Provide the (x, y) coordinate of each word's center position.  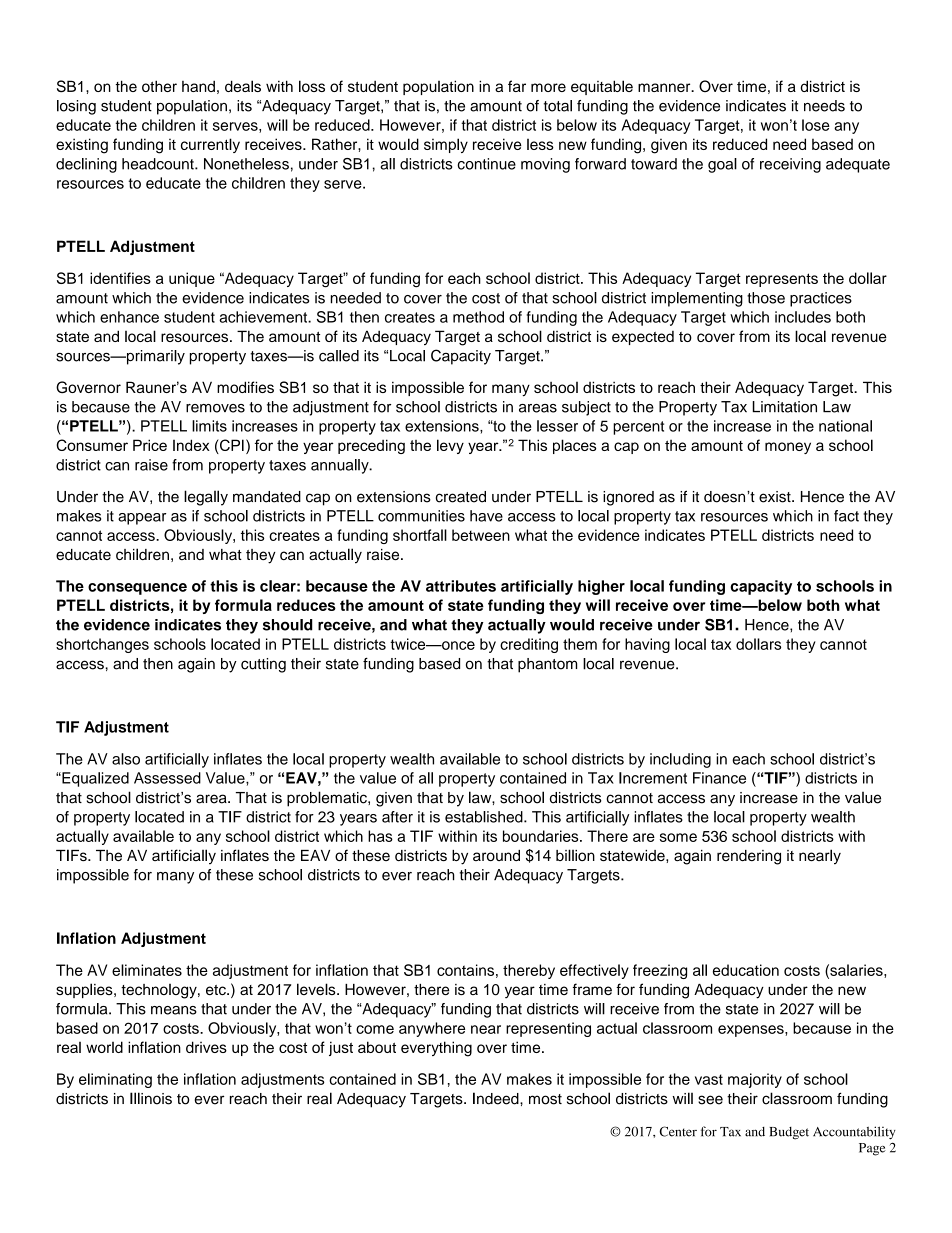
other (159, 86)
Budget (789, 1133)
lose (816, 125)
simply (446, 145)
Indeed (497, 1098)
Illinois (151, 1098)
